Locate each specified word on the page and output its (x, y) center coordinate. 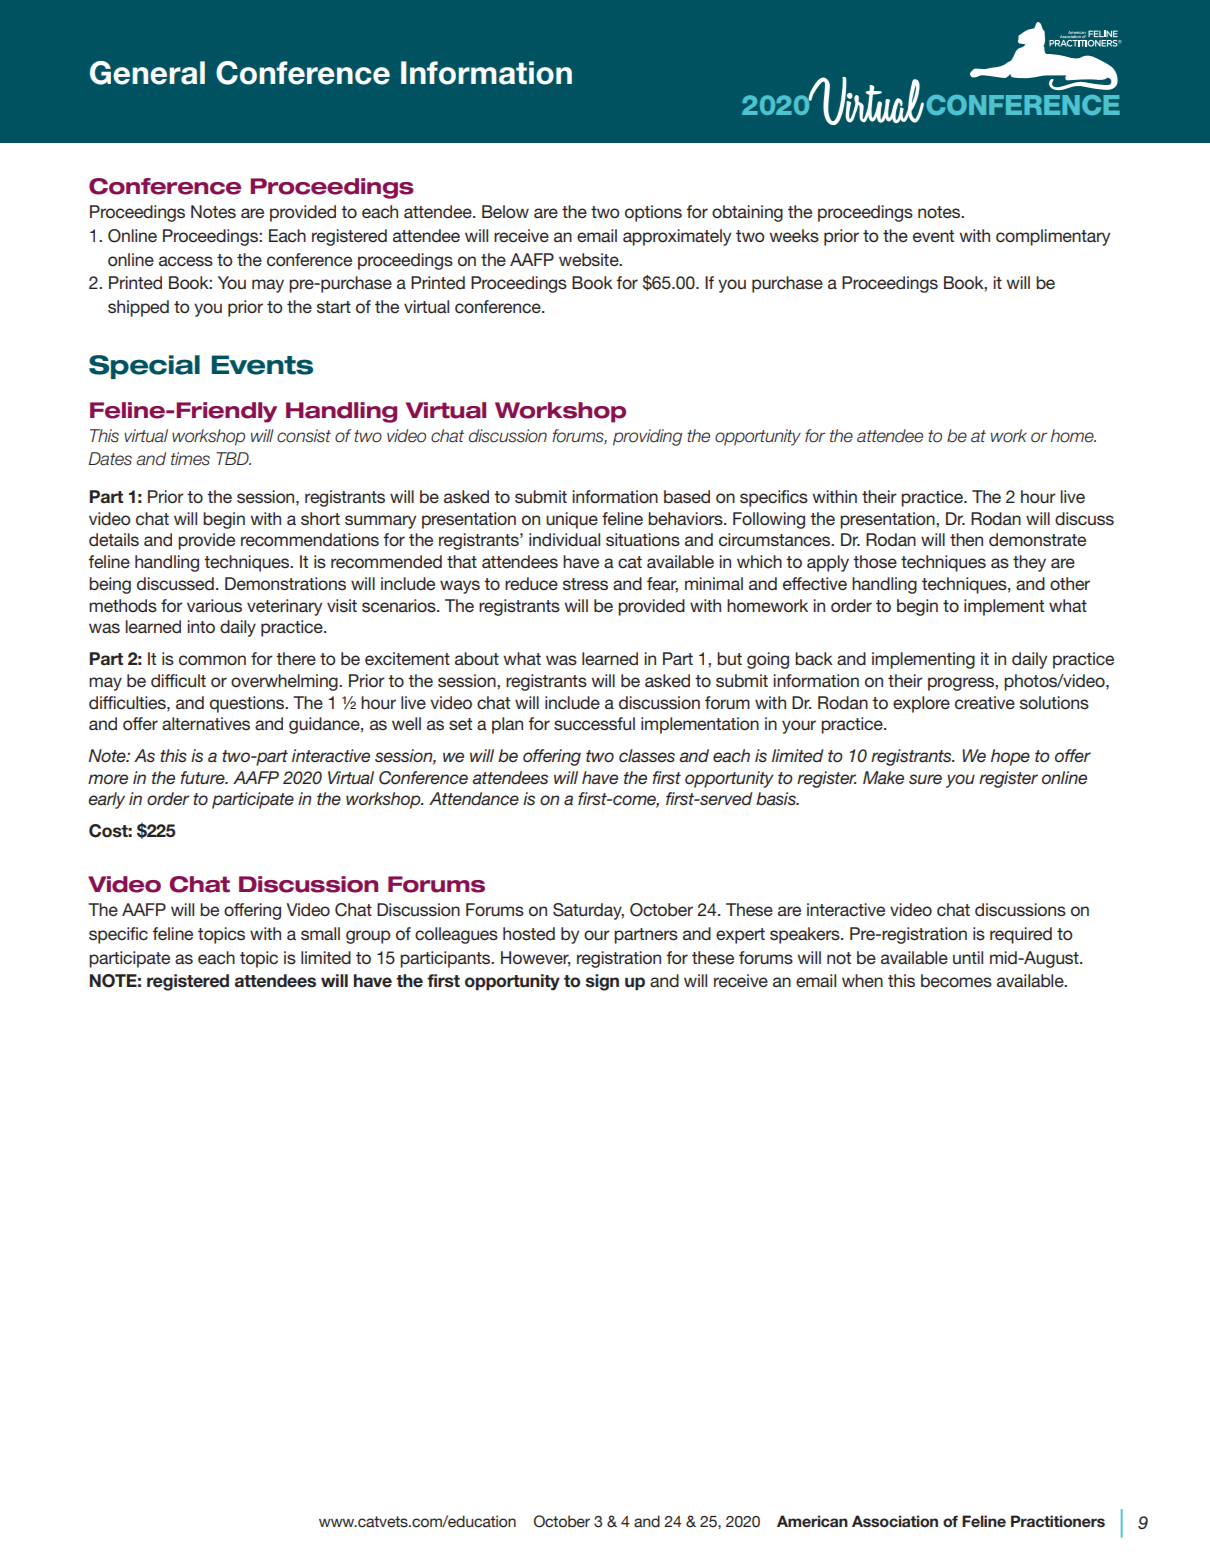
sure (925, 779)
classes (647, 755)
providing (647, 437)
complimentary (1053, 237)
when (862, 980)
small (320, 933)
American (812, 1521)
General (147, 73)
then (966, 539)
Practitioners (1058, 1521)
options (653, 213)
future (203, 777)
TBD (233, 458)
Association (895, 1521)
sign (602, 982)
